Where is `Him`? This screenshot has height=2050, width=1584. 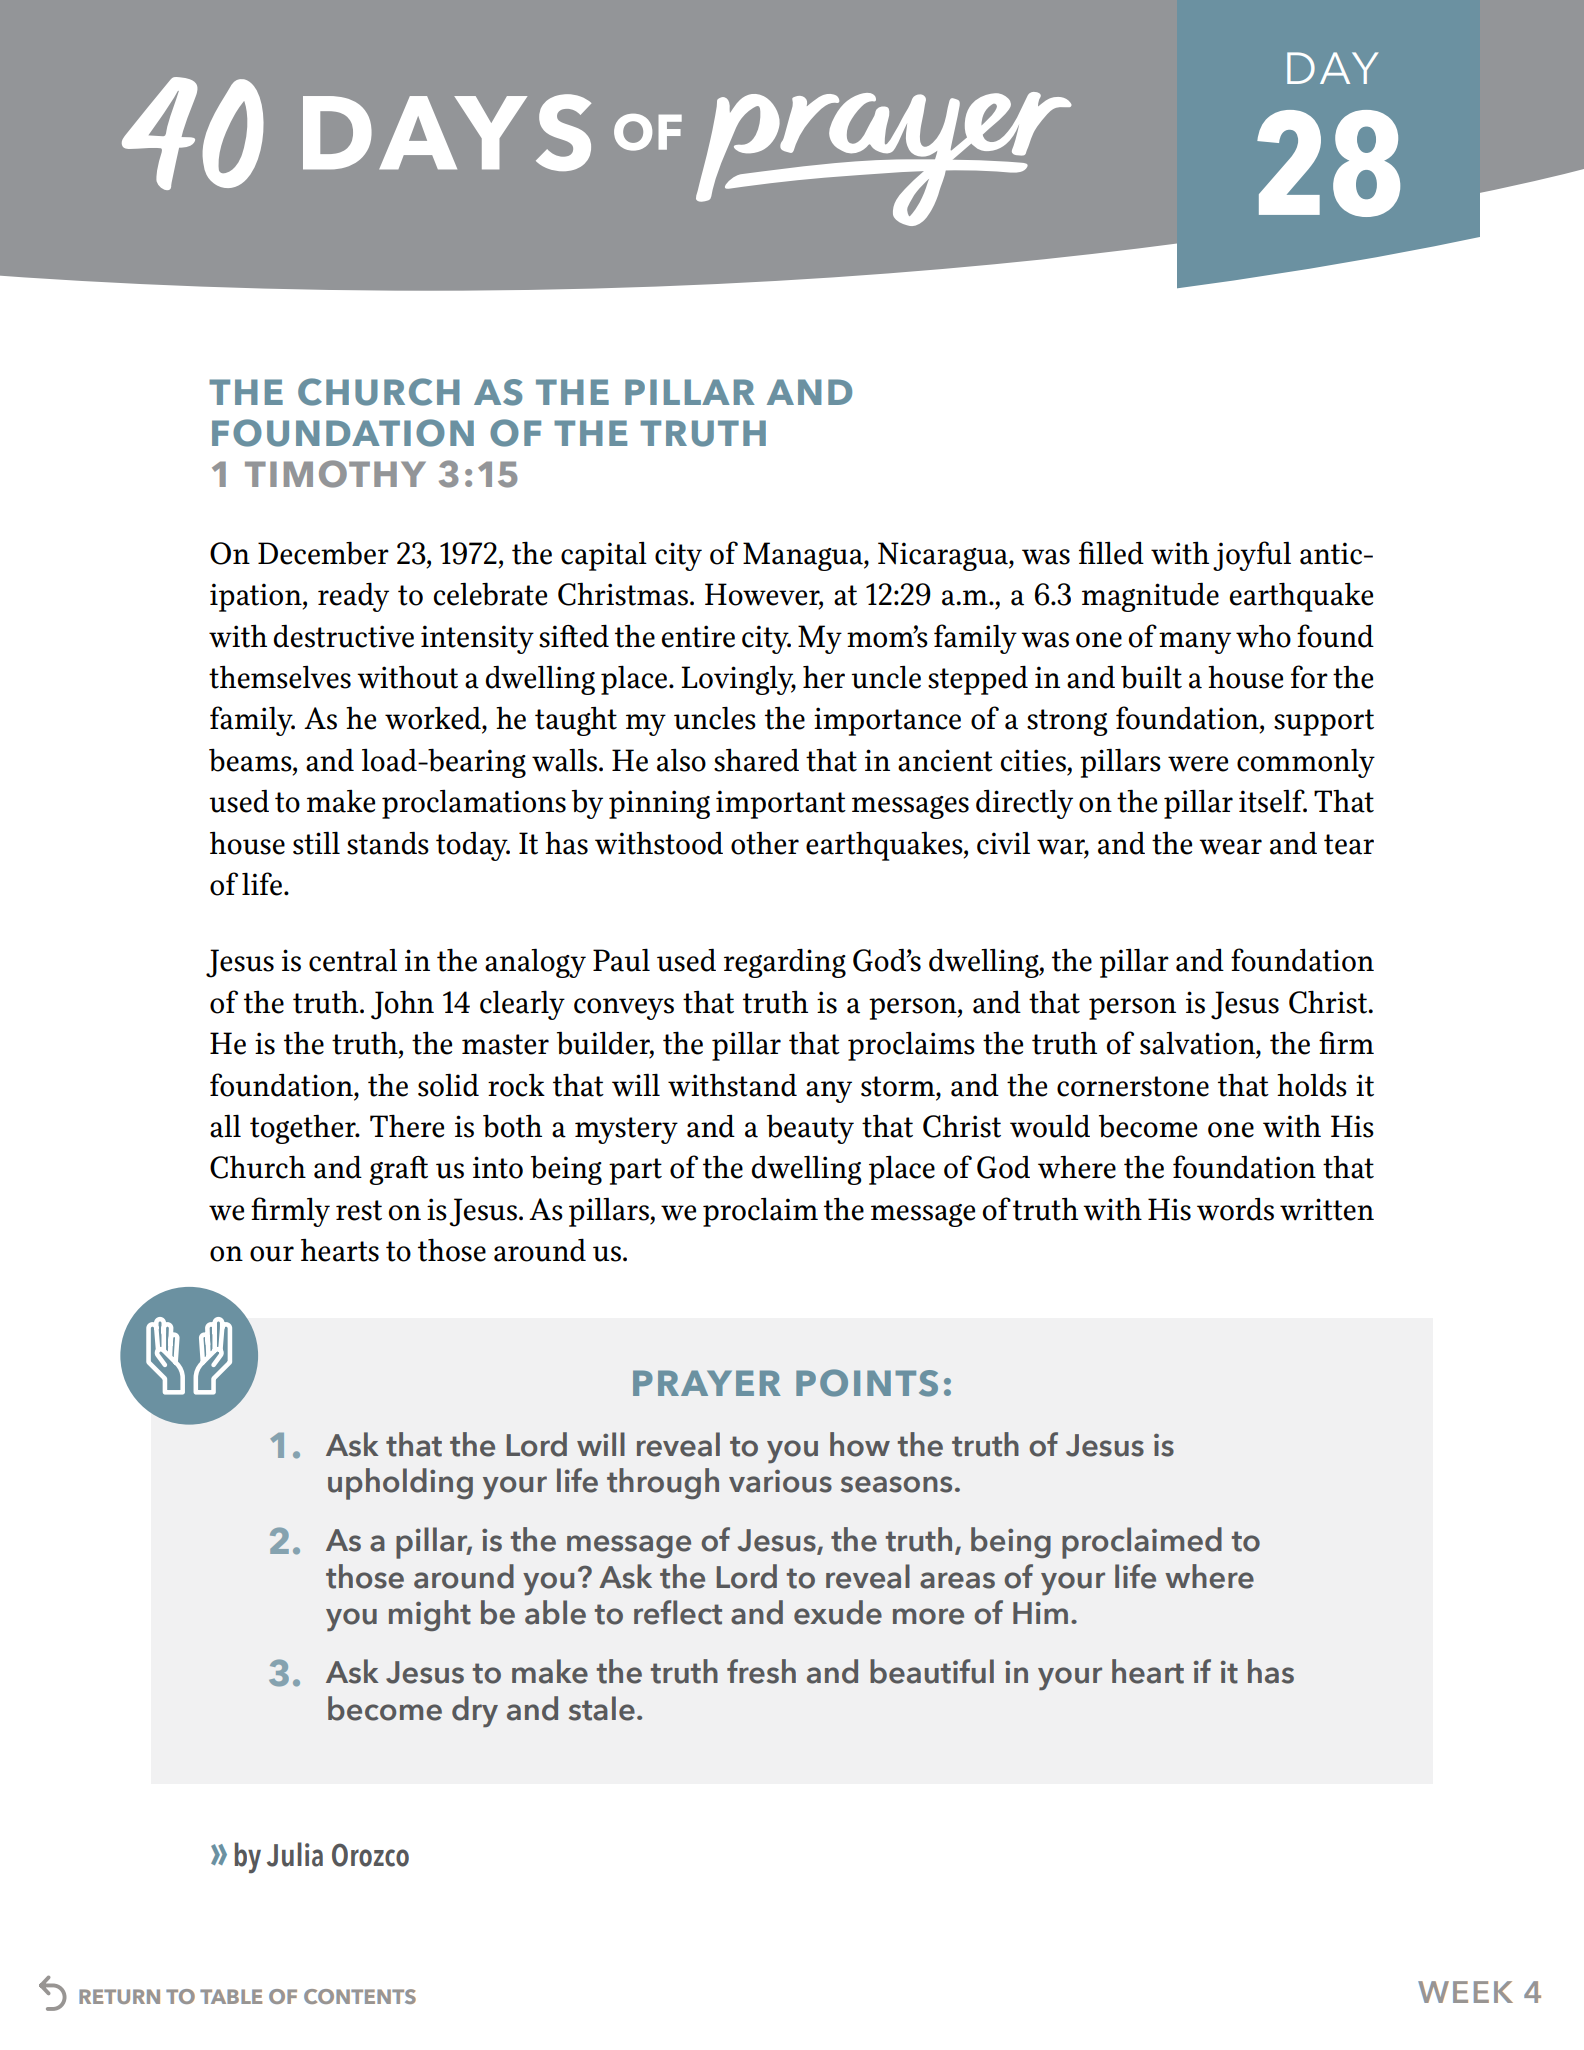 Him is located at coordinates (1040, 1613).
